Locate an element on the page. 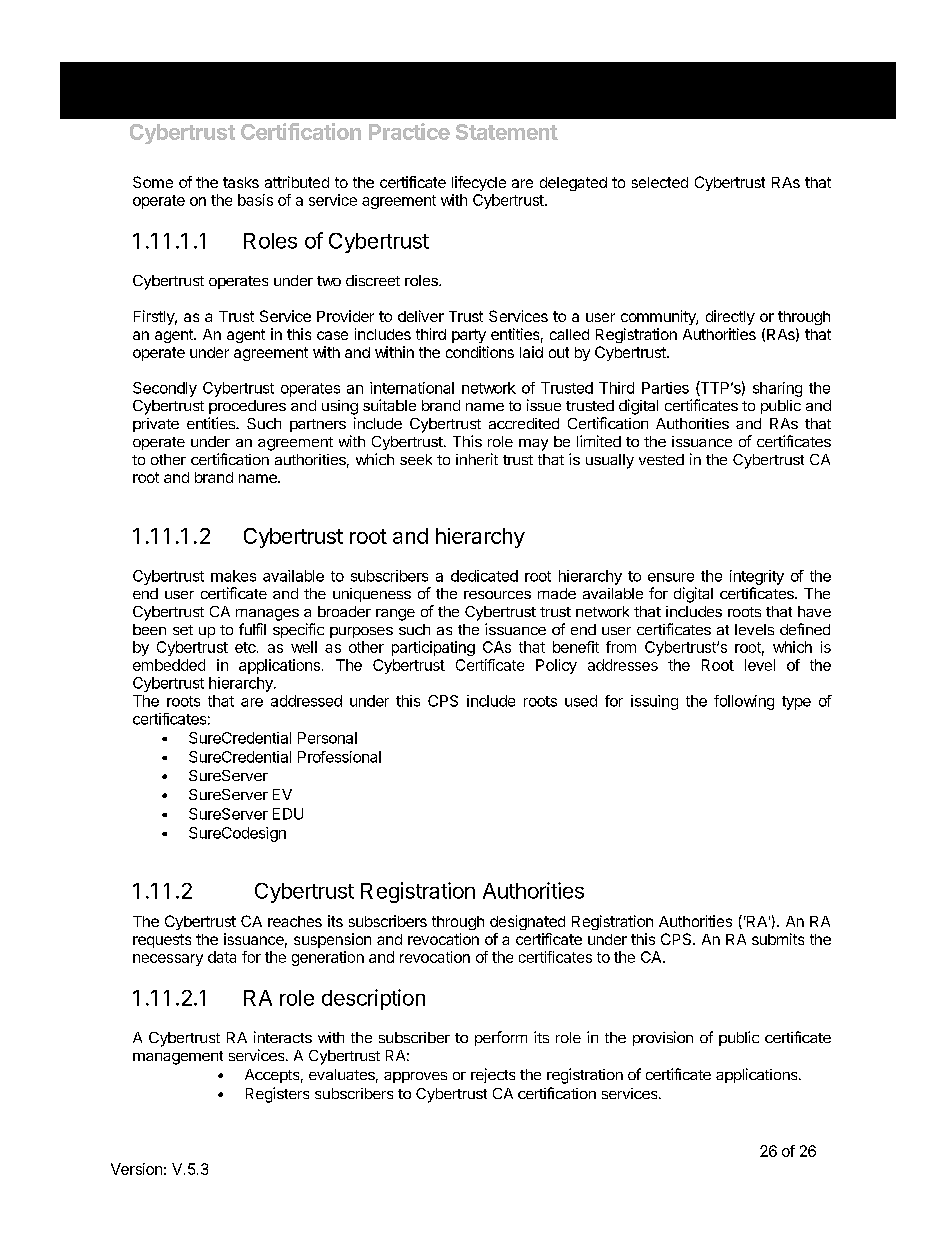  rejects is located at coordinates (493, 1075).
